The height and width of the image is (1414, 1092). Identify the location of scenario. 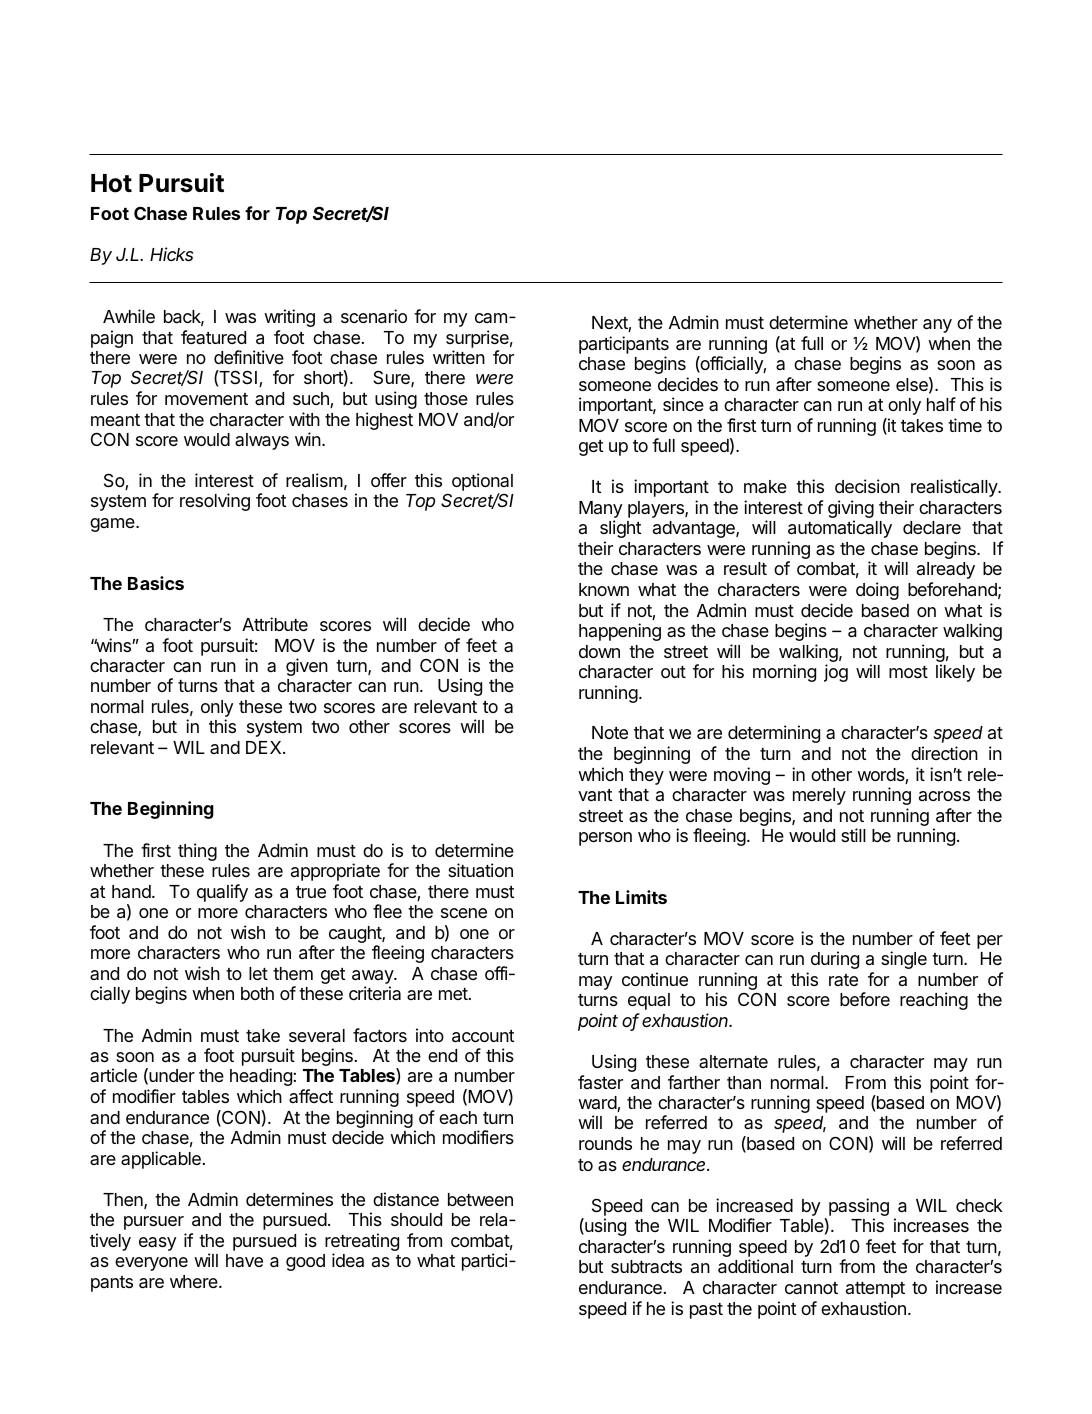
(374, 316).
